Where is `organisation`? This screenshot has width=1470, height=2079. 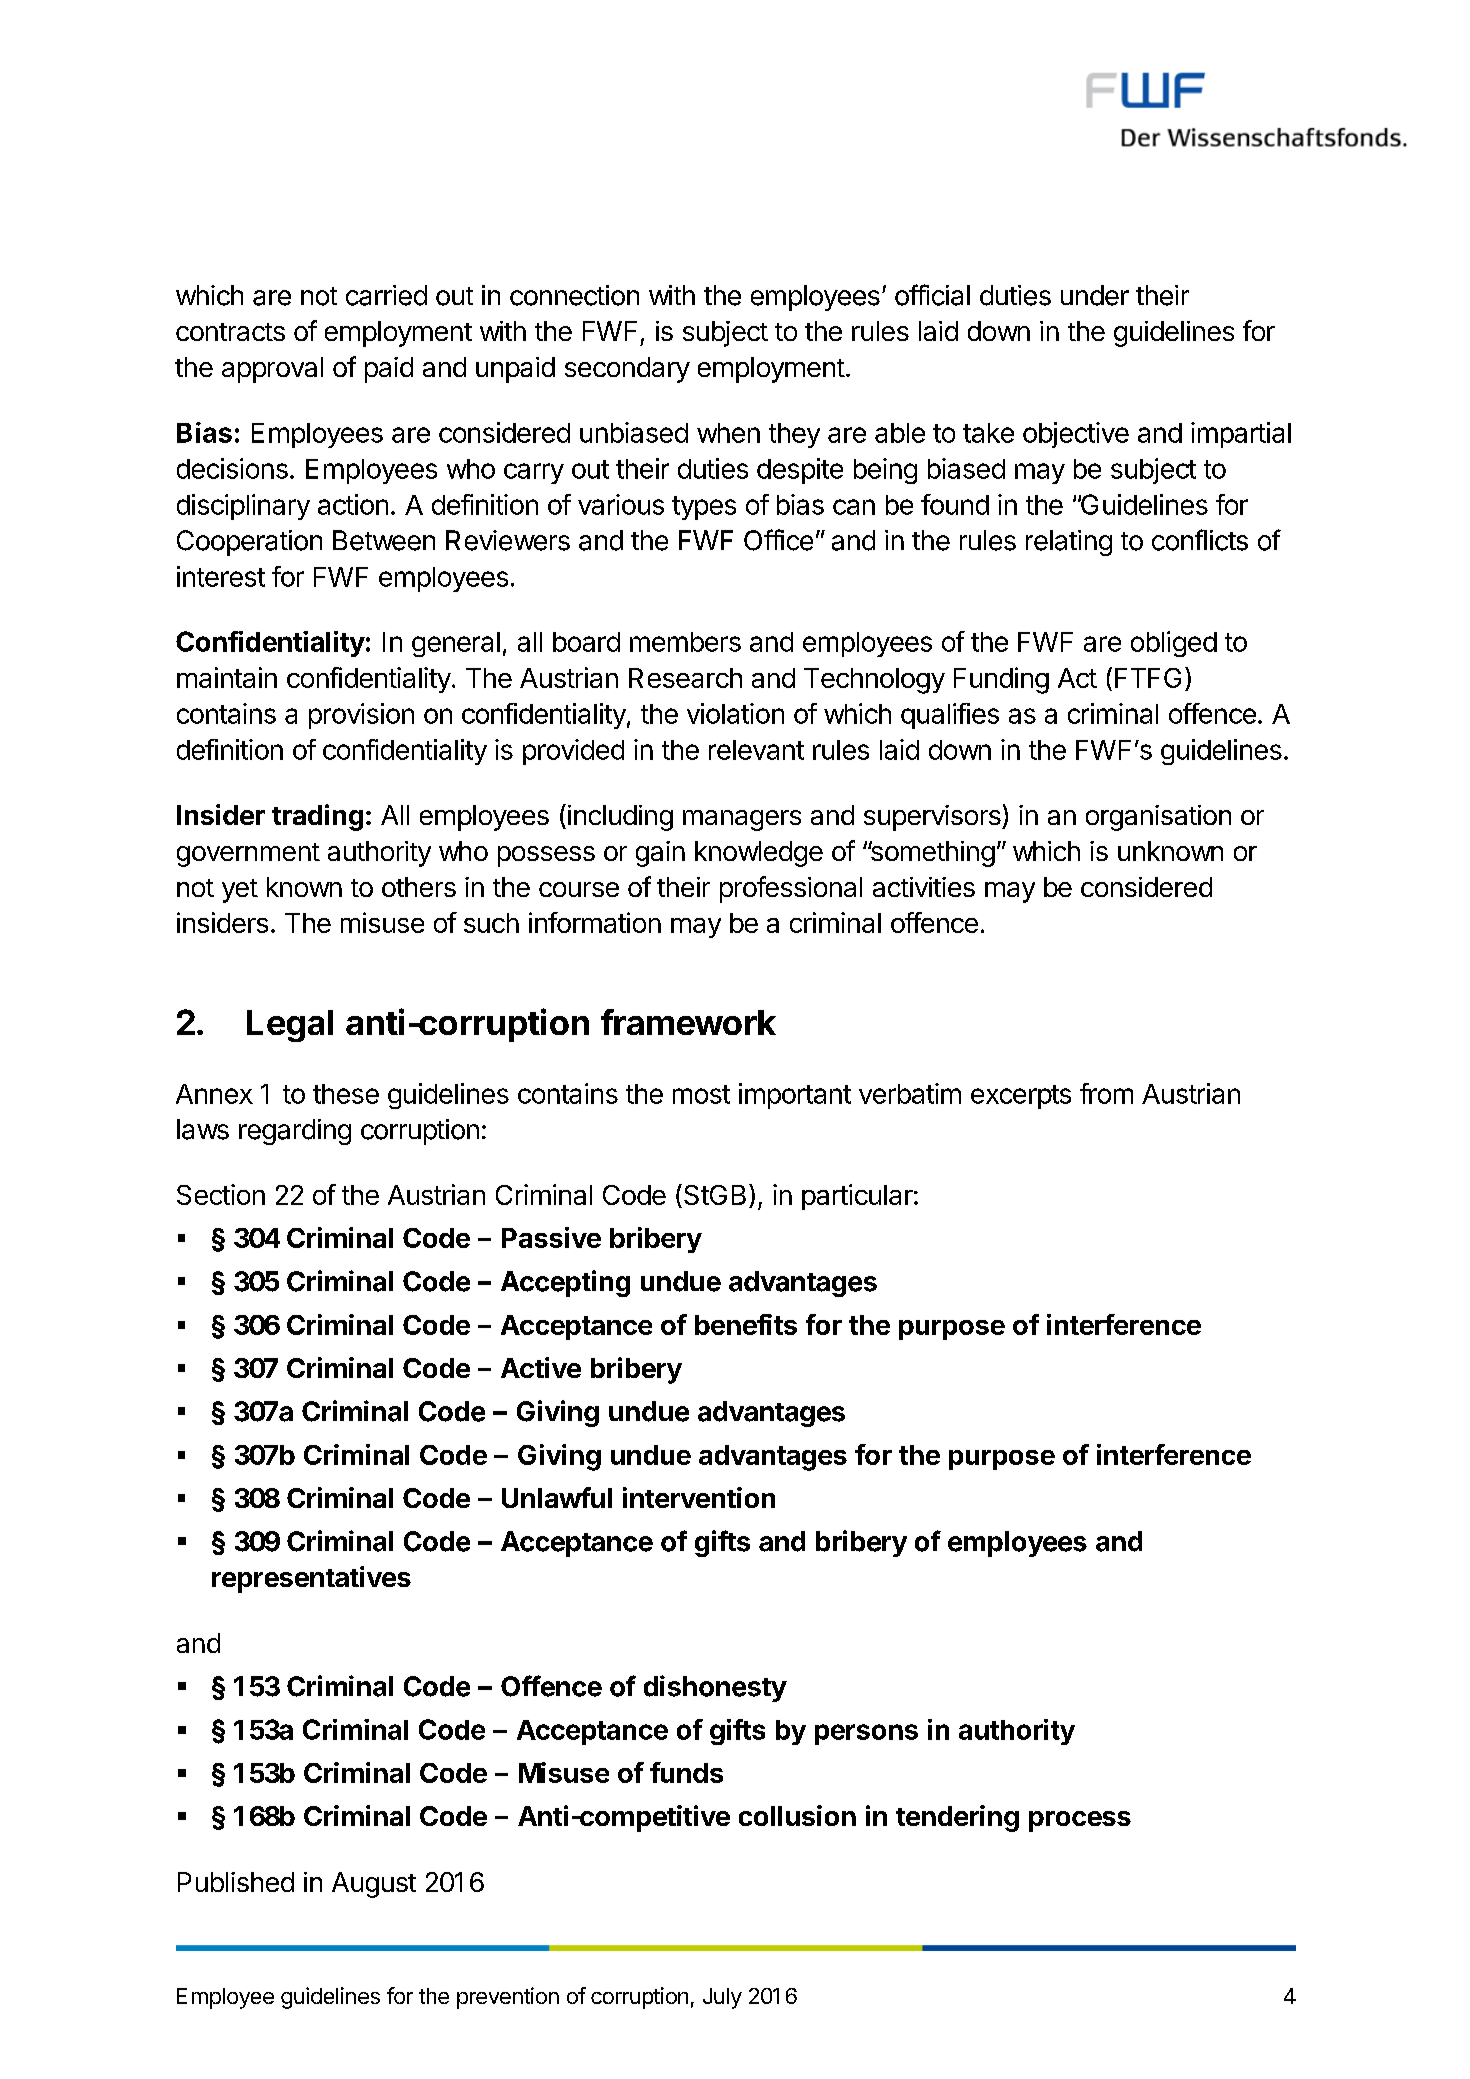 organisation is located at coordinates (1158, 818).
